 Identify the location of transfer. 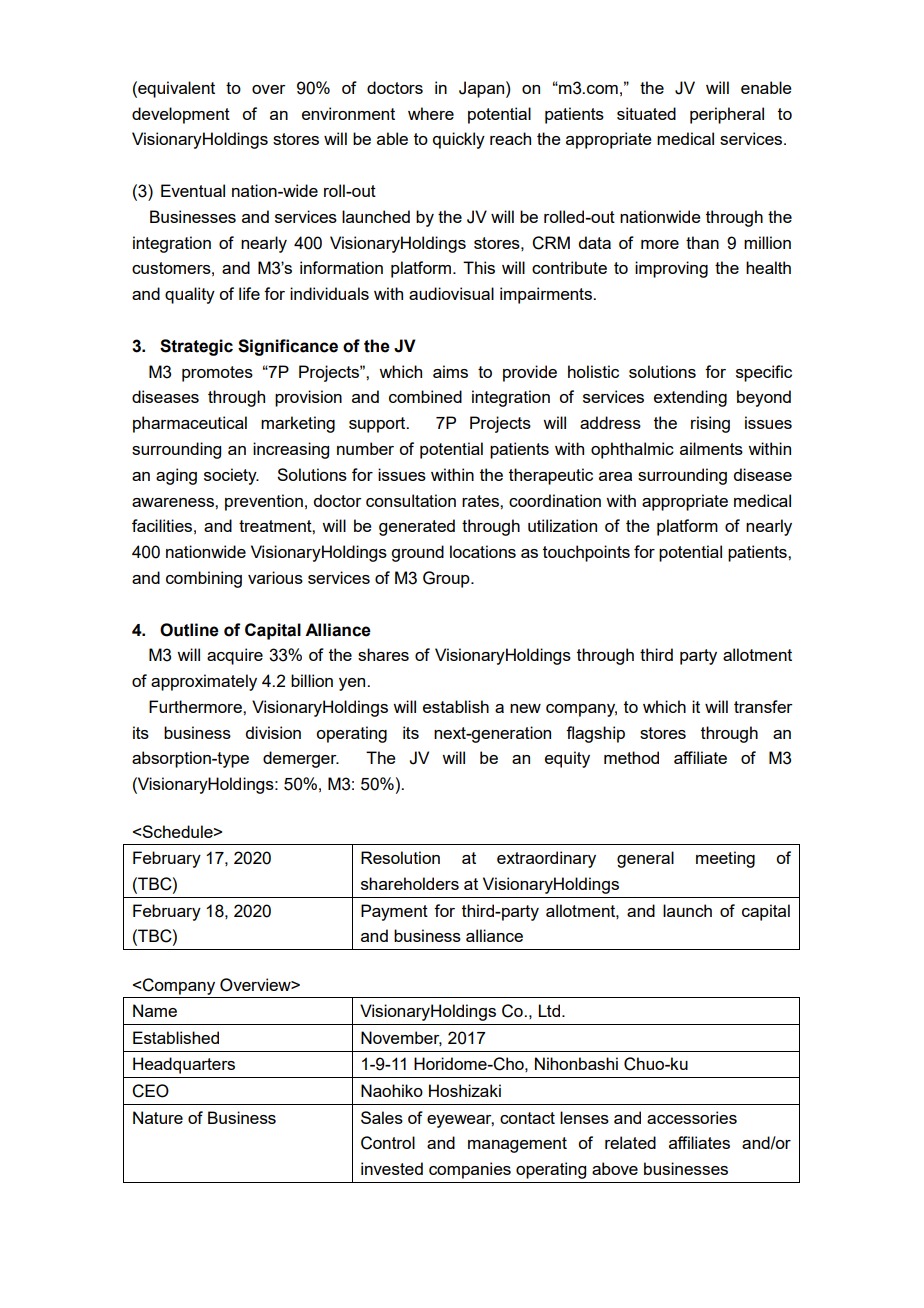
(763, 706).
